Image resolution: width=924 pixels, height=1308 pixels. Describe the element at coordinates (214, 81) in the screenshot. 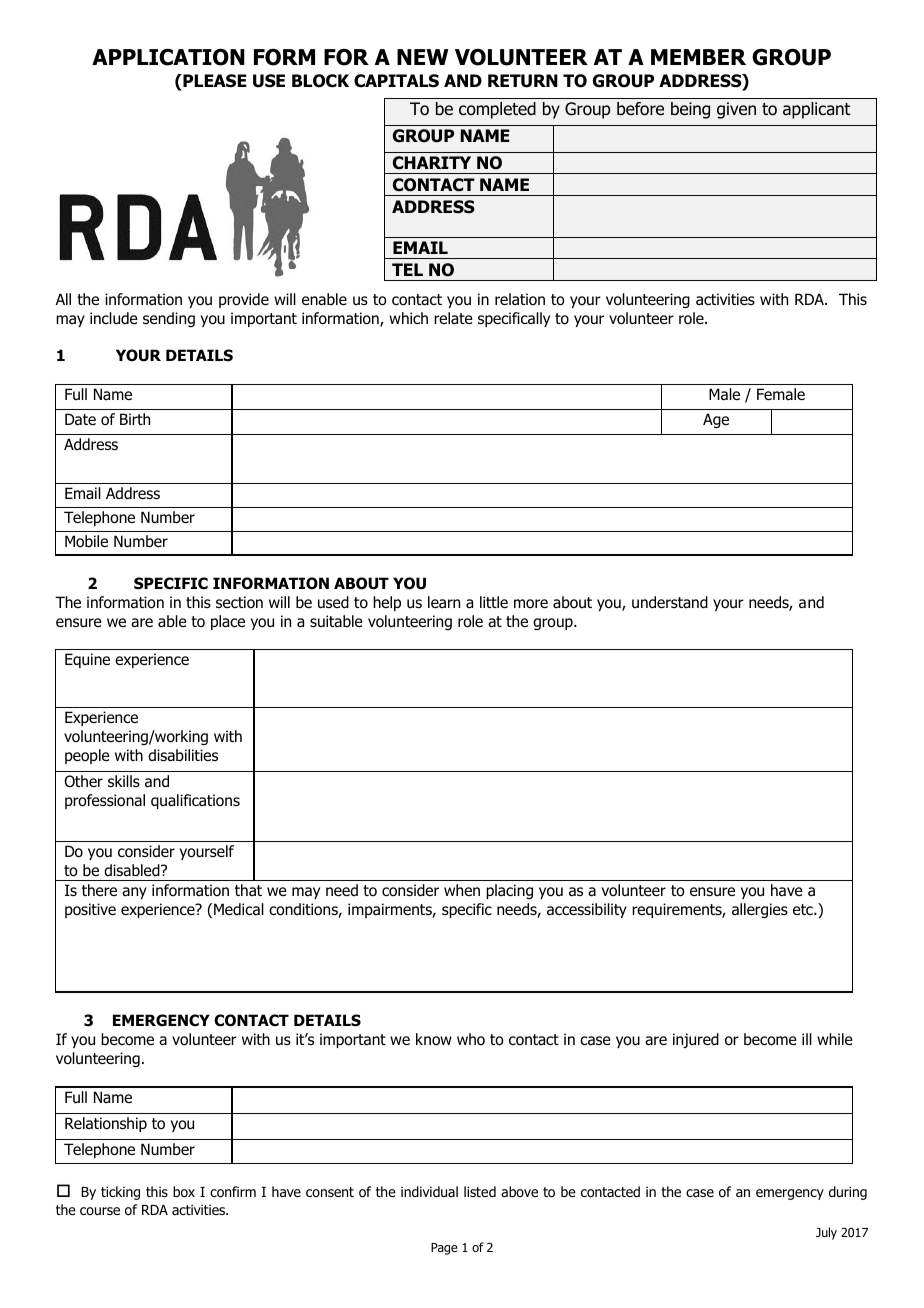

I see `PLEASE` at that location.
